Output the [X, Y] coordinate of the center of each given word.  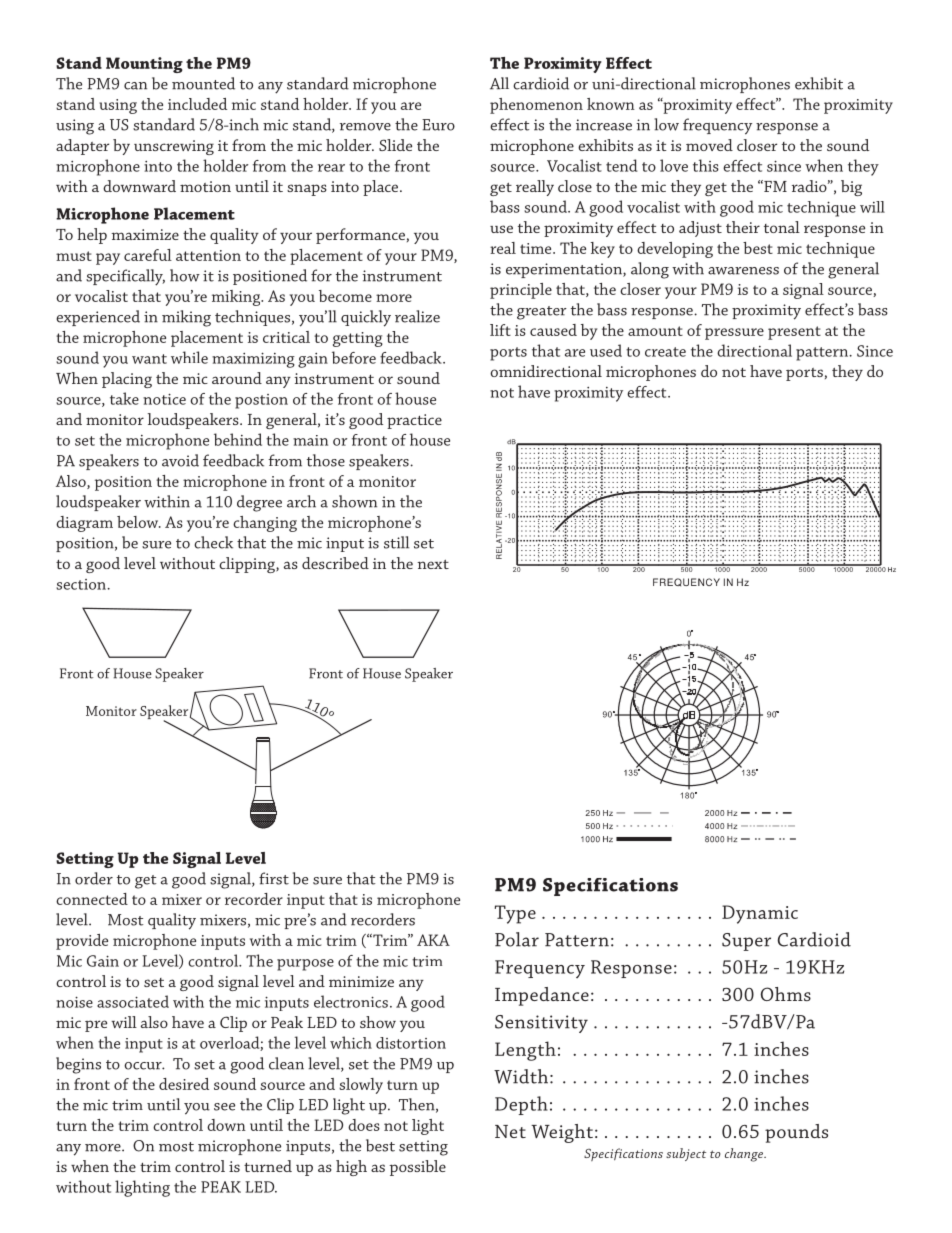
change [745, 1155]
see [224, 1107]
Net [510, 1131]
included [197, 104]
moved [709, 145]
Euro [438, 125]
